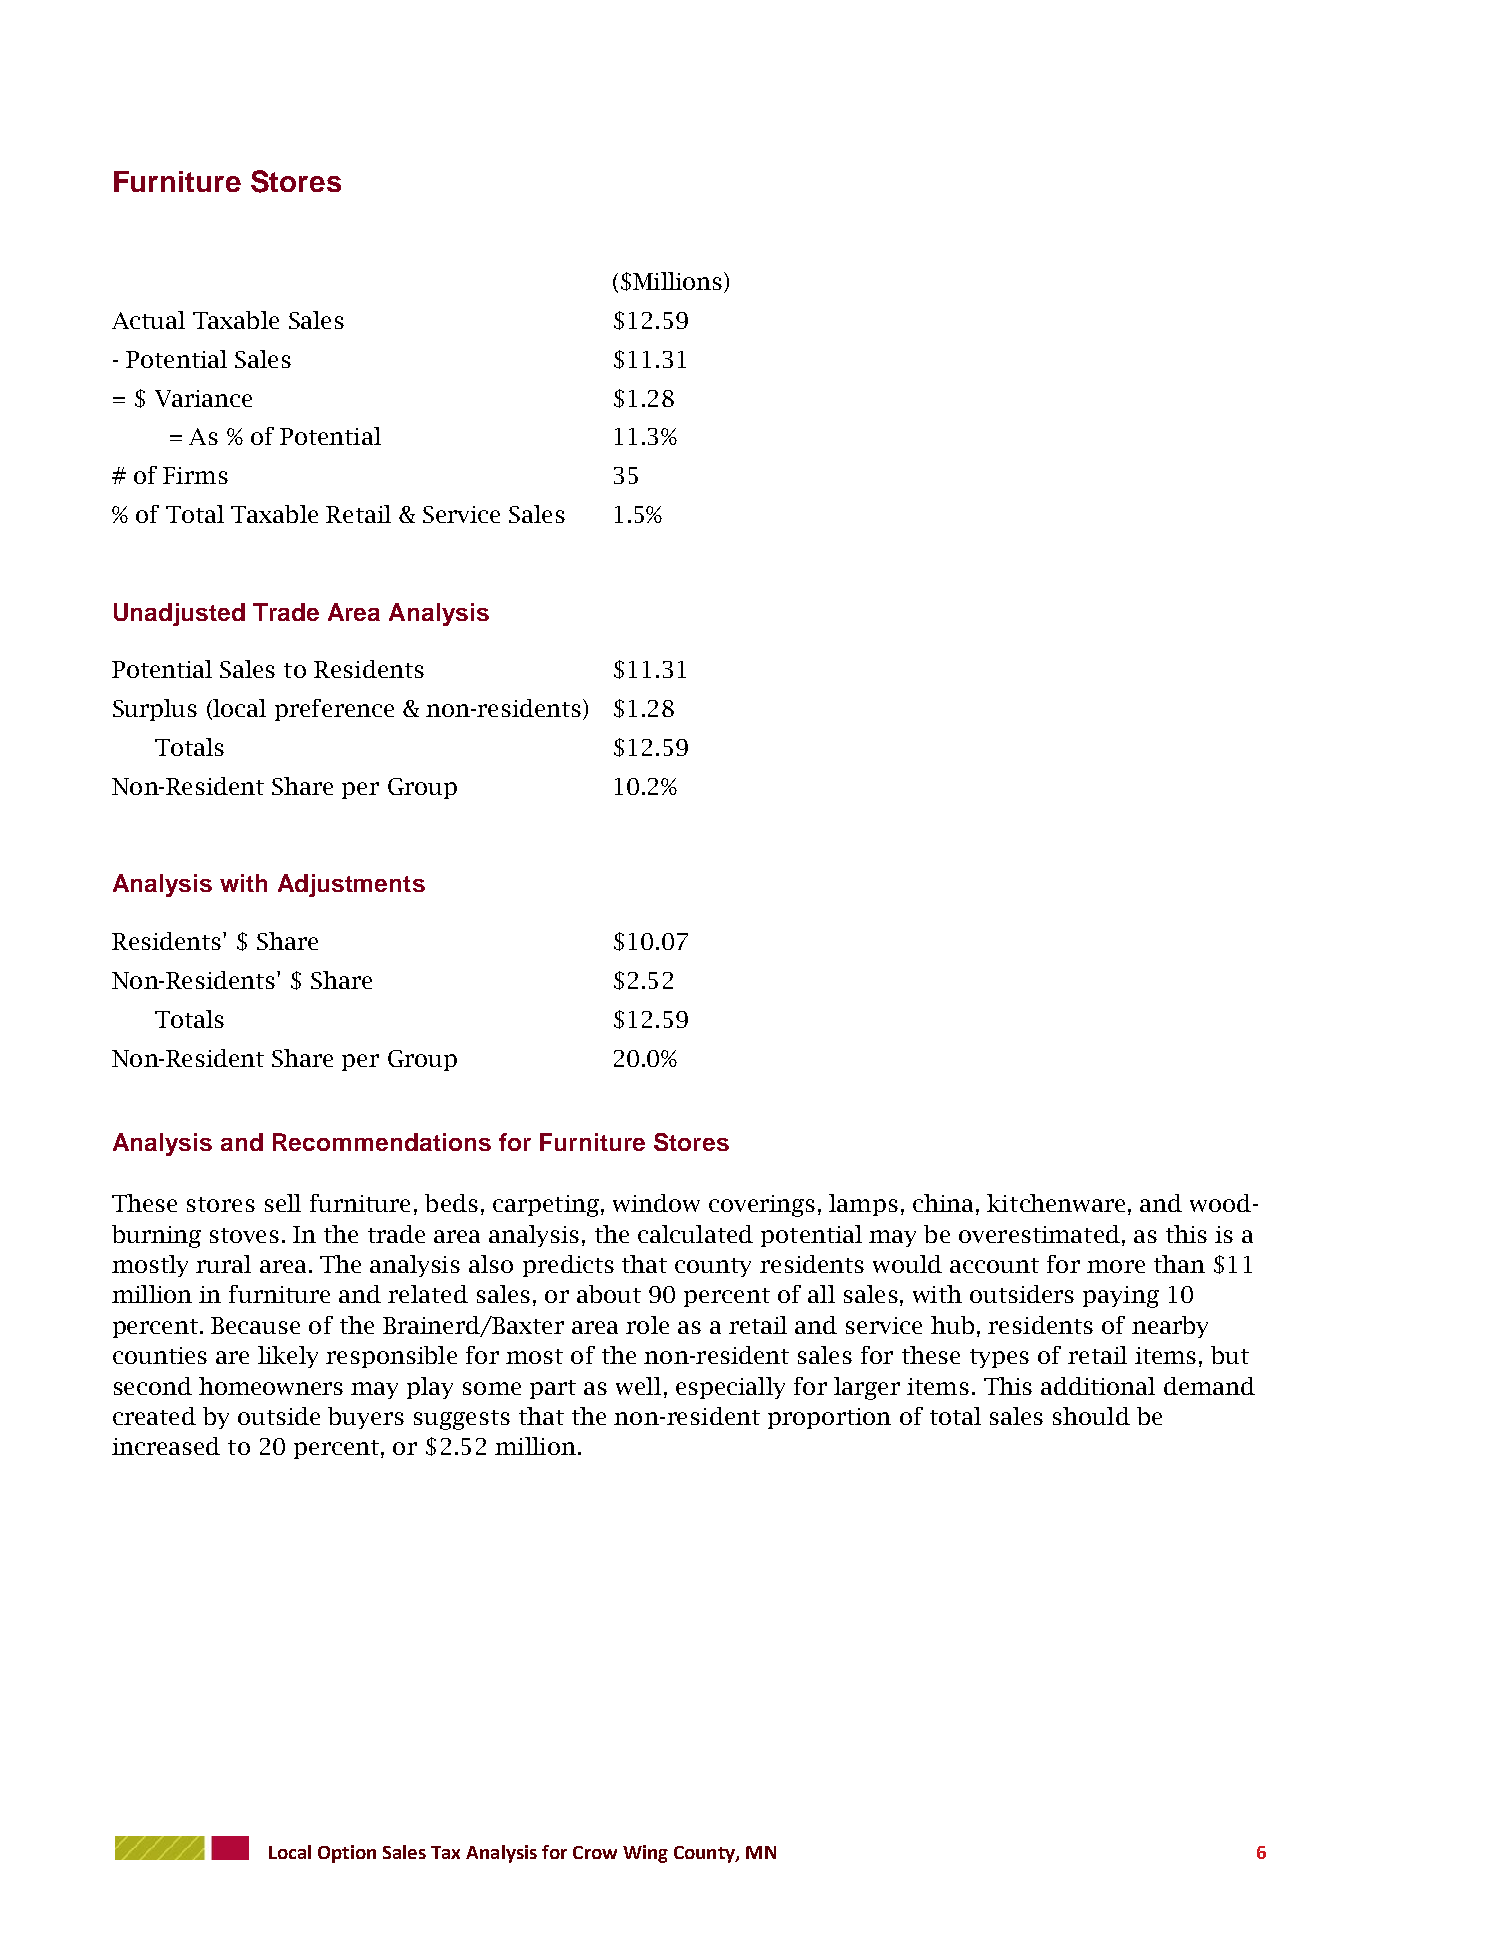 Image resolution: width=1510 pixels, height=1954 pixels. What do you see at coordinates (1056, 1203) in the document?
I see `kitchenware` at bounding box center [1056, 1203].
